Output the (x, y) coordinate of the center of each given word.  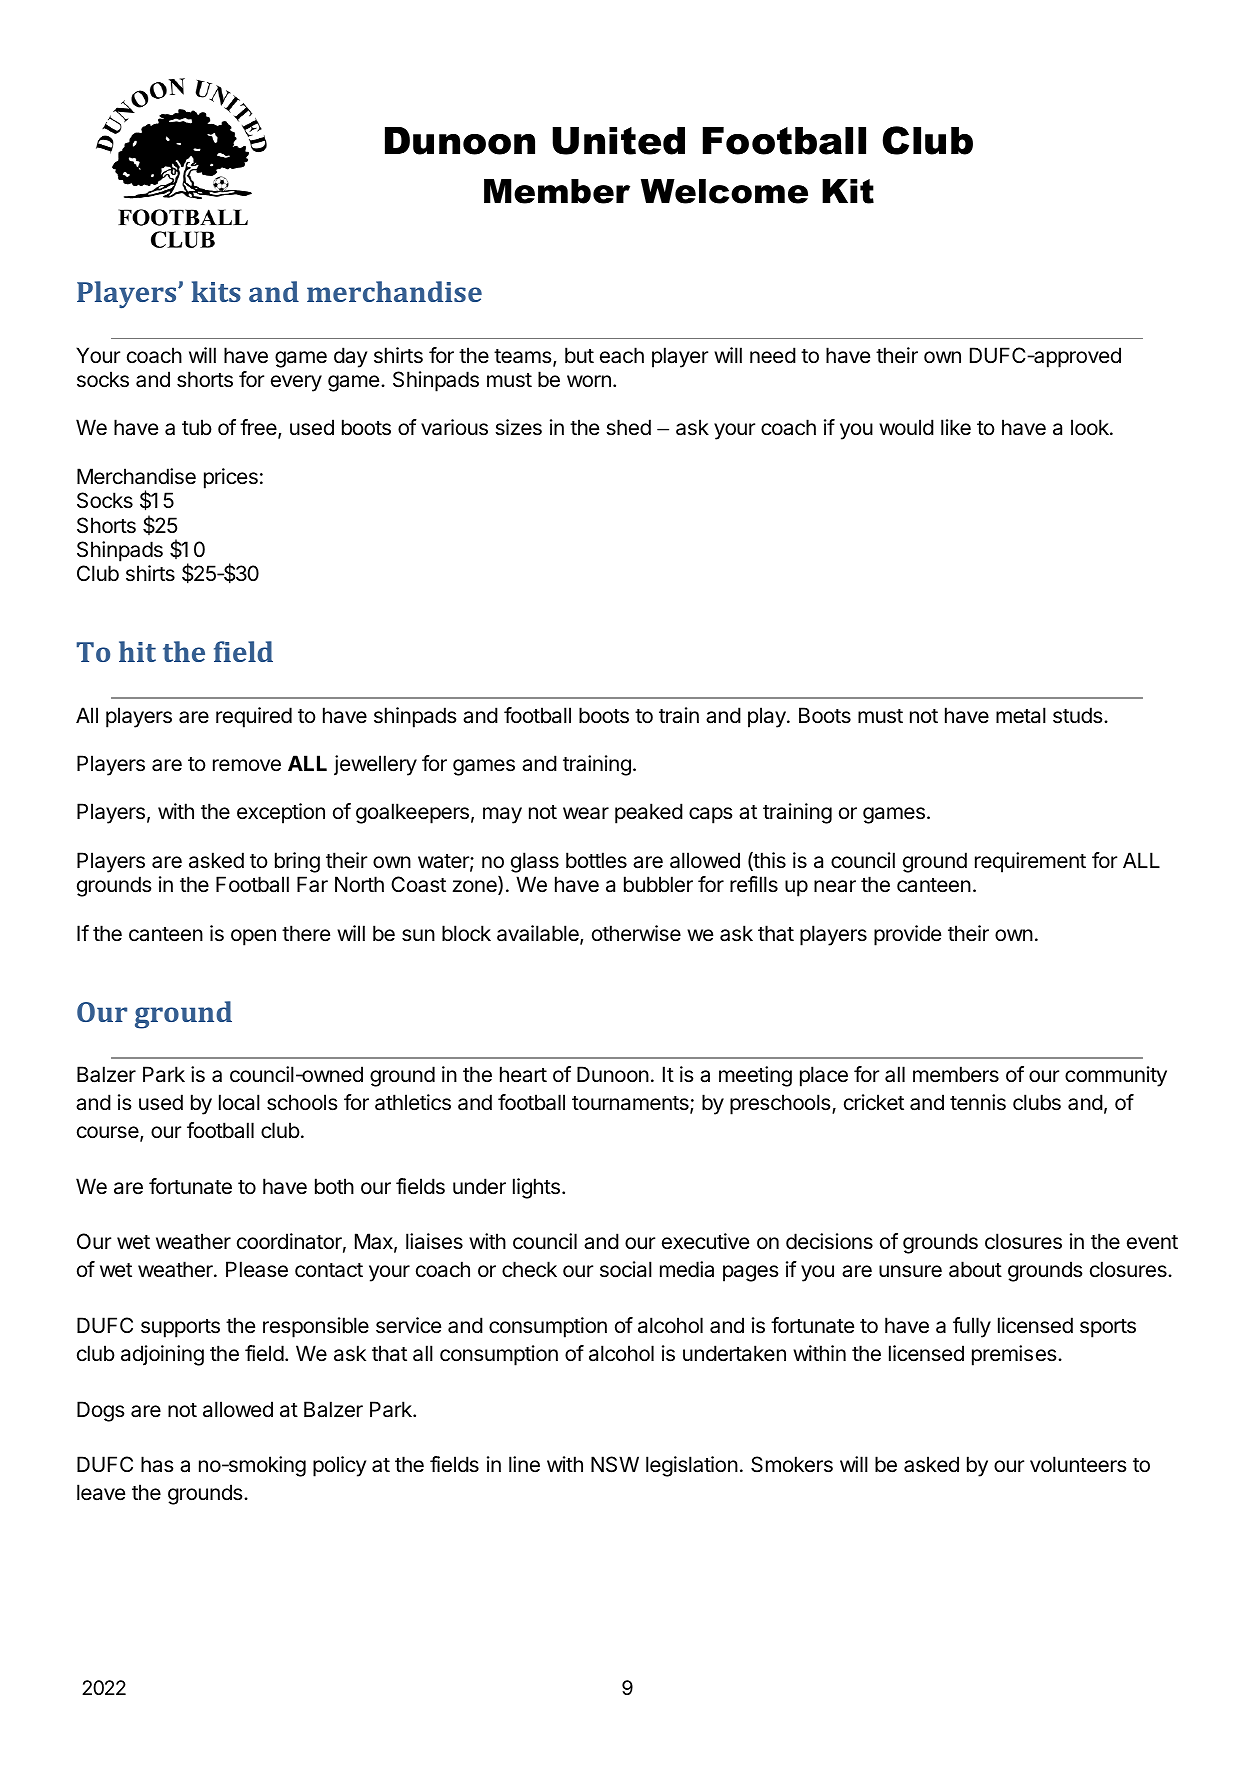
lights (536, 1188)
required (254, 717)
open (253, 937)
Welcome (724, 191)
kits (216, 291)
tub (197, 427)
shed (628, 427)
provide (907, 935)
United (618, 141)
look (1091, 427)
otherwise (636, 933)
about (975, 1269)
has (157, 1464)
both (334, 1186)
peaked (649, 813)
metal (1021, 715)
